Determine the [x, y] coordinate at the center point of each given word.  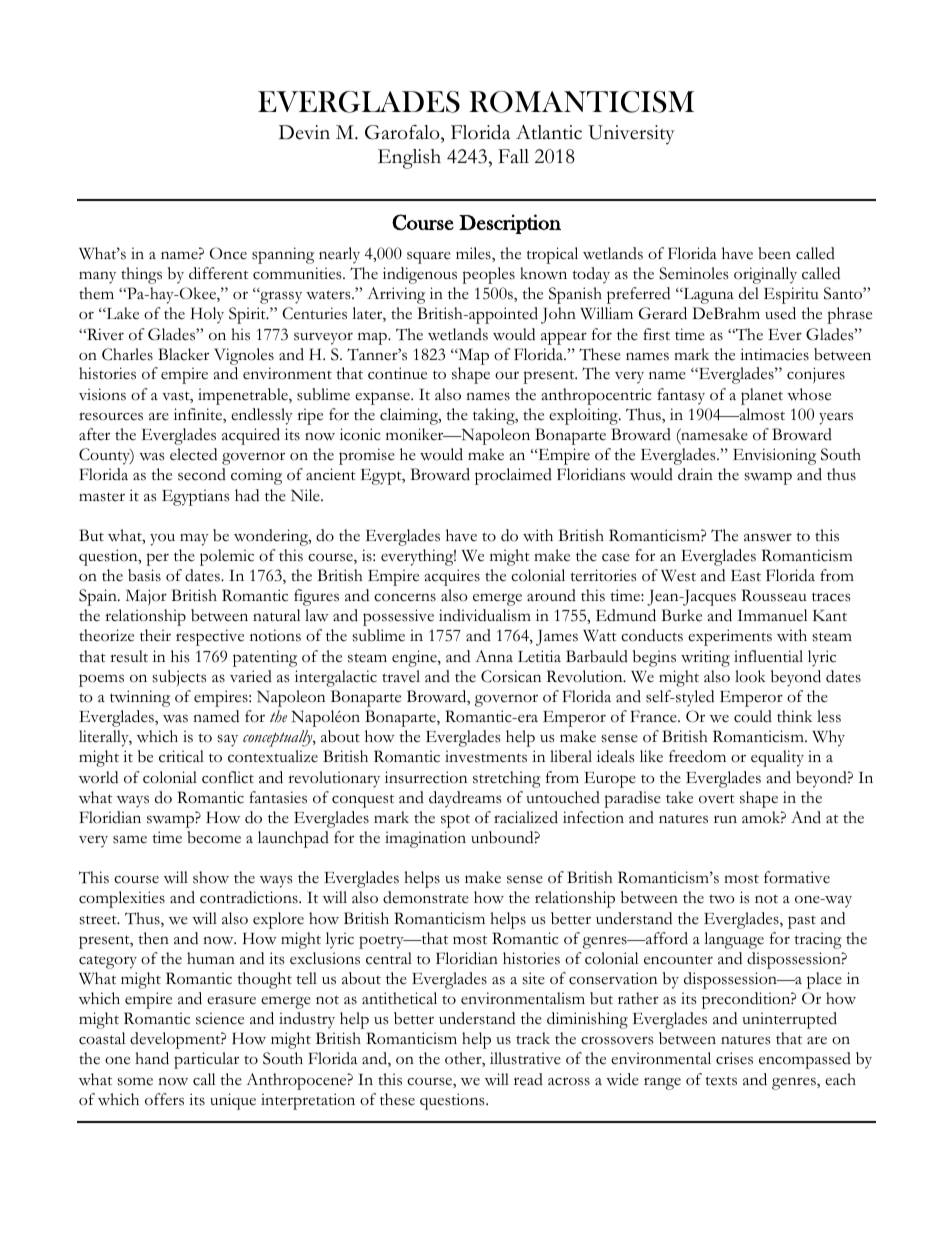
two [722, 899]
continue [397, 373]
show [211, 877]
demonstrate [426, 897]
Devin [304, 132]
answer [768, 537]
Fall [513, 156]
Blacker [183, 354]
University [631, 135]
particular [206, 1060]
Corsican [511, 676]
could [753, 716]
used [780, 313]
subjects [179, 678]
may [194, 539]
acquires [452, 577]
